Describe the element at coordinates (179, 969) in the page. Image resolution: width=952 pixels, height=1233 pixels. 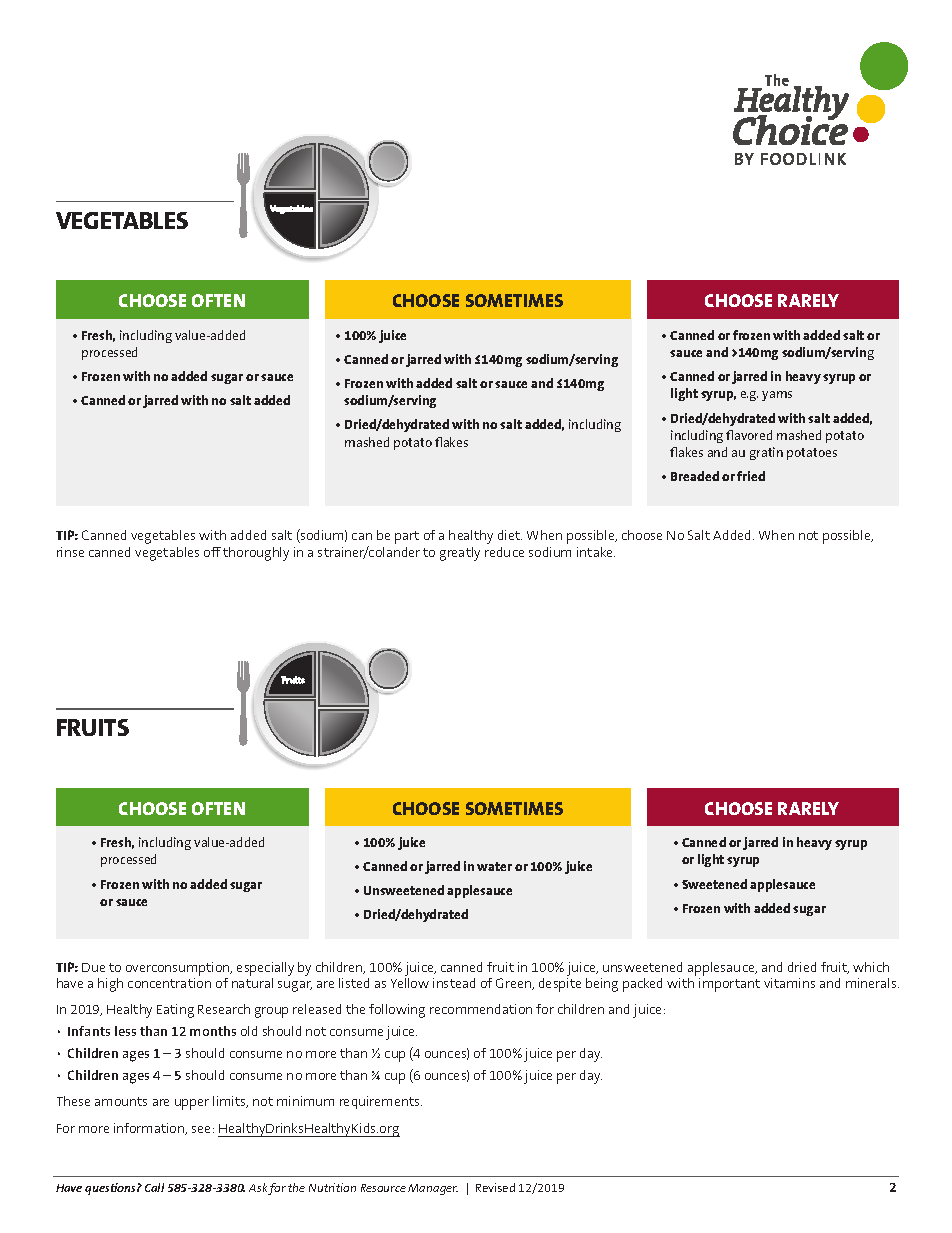
I see `overconsumption` at that location.
